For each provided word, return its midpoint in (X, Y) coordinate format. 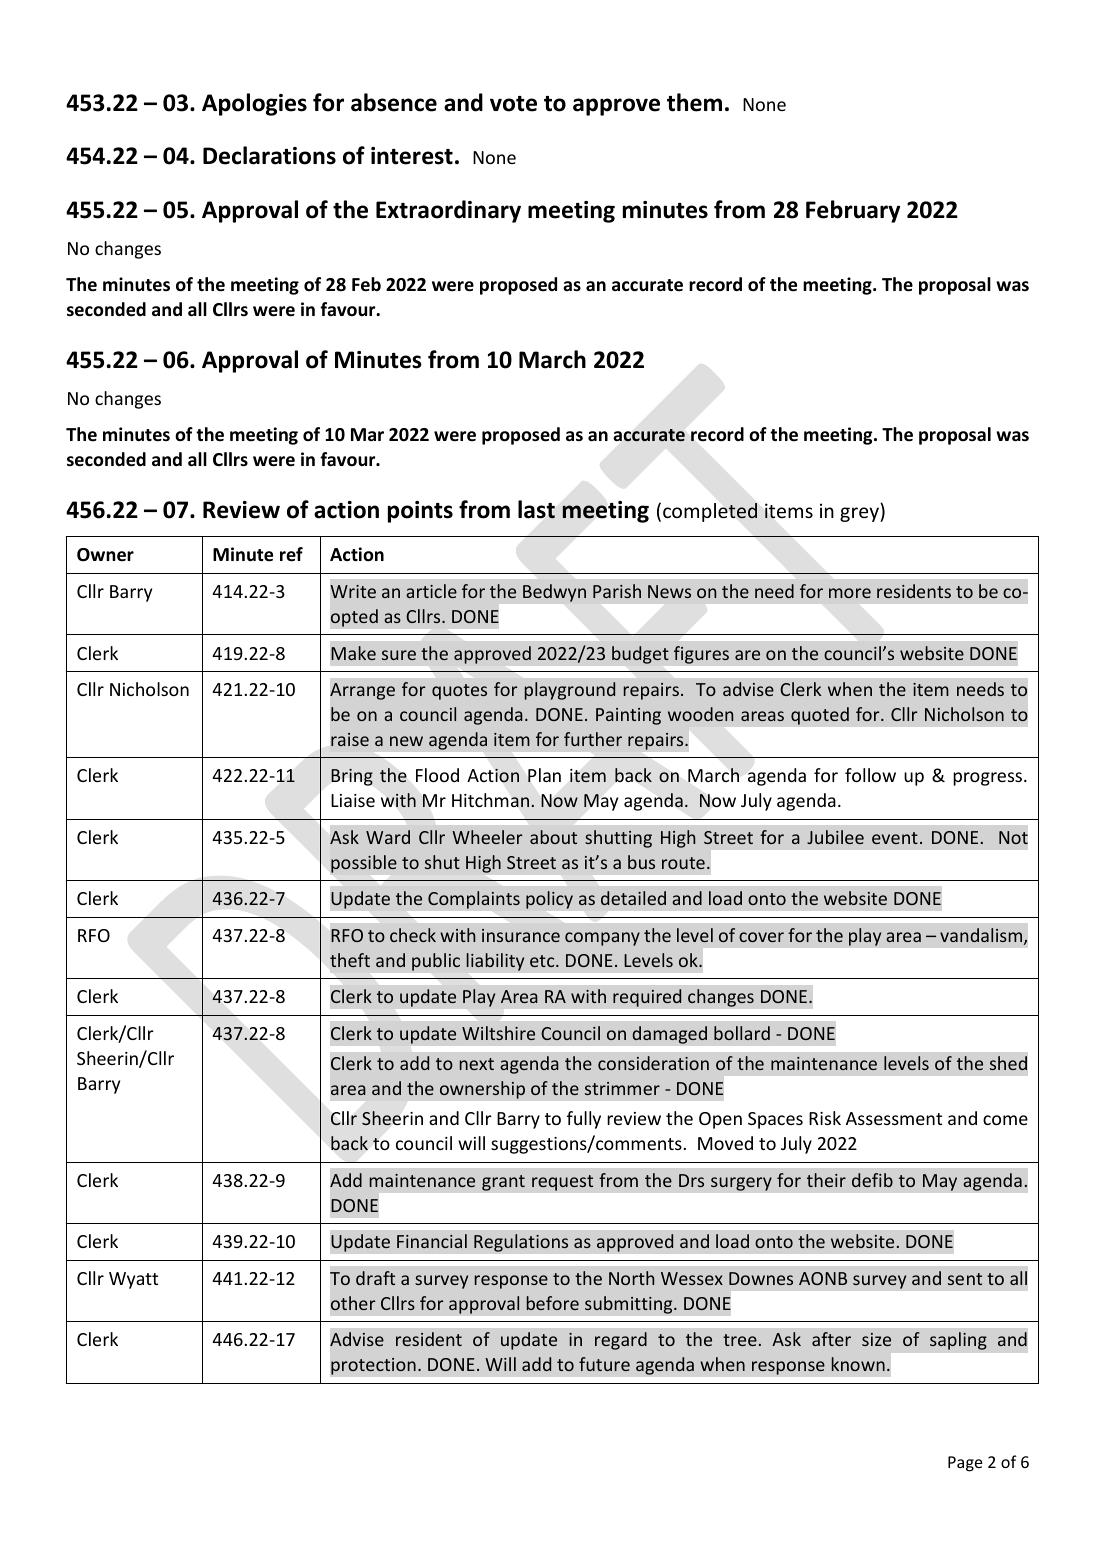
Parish (617, 591)
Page (965, 1464)
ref (291, 554)
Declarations (269, 155)
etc (543, 961)
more (850, 593)
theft (350, 960)
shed (1008, 1063)
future (604, 1364)
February (853, 211)
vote (513, 104)
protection (373, 1366)
